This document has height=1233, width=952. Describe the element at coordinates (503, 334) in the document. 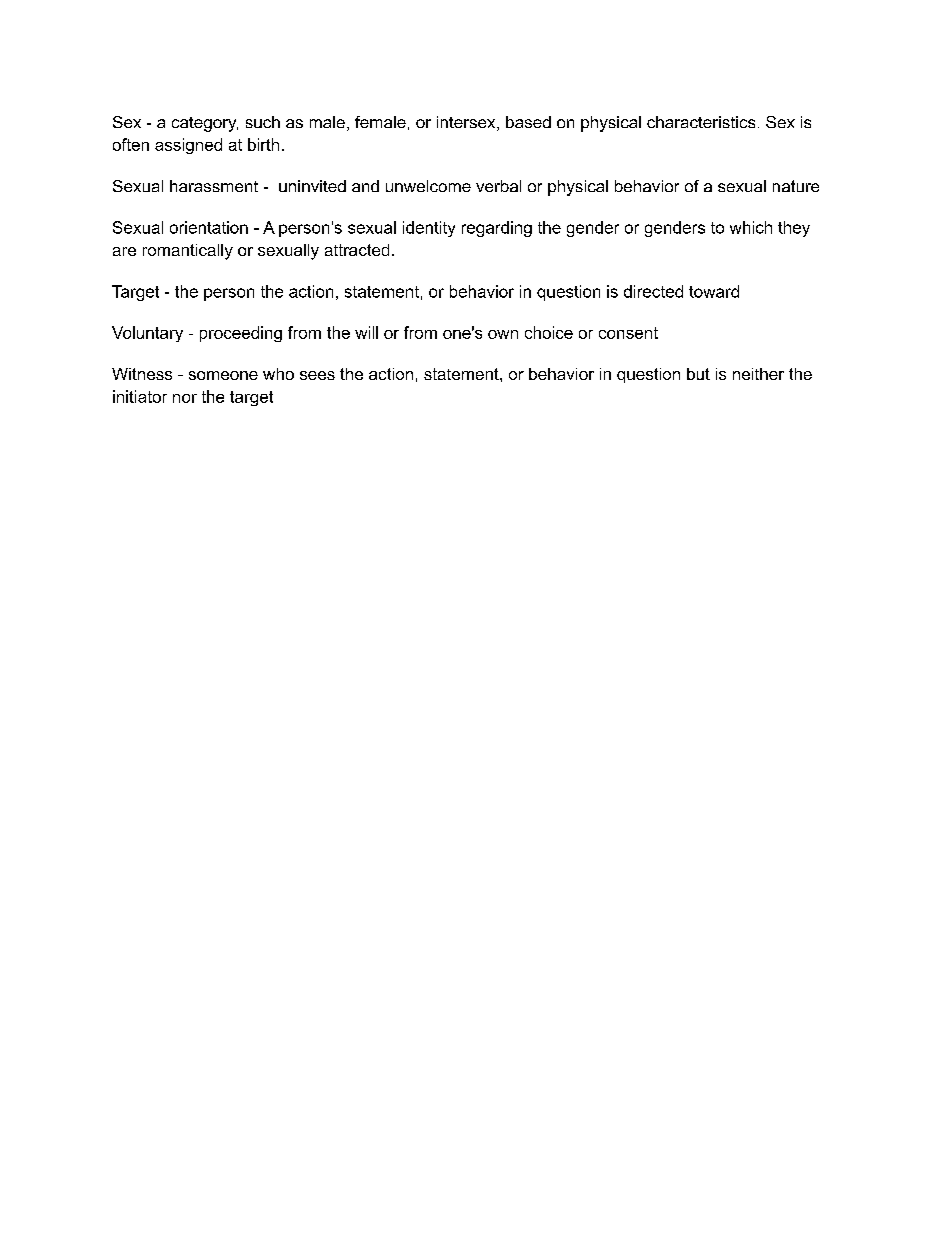

I see `own` at that location.
